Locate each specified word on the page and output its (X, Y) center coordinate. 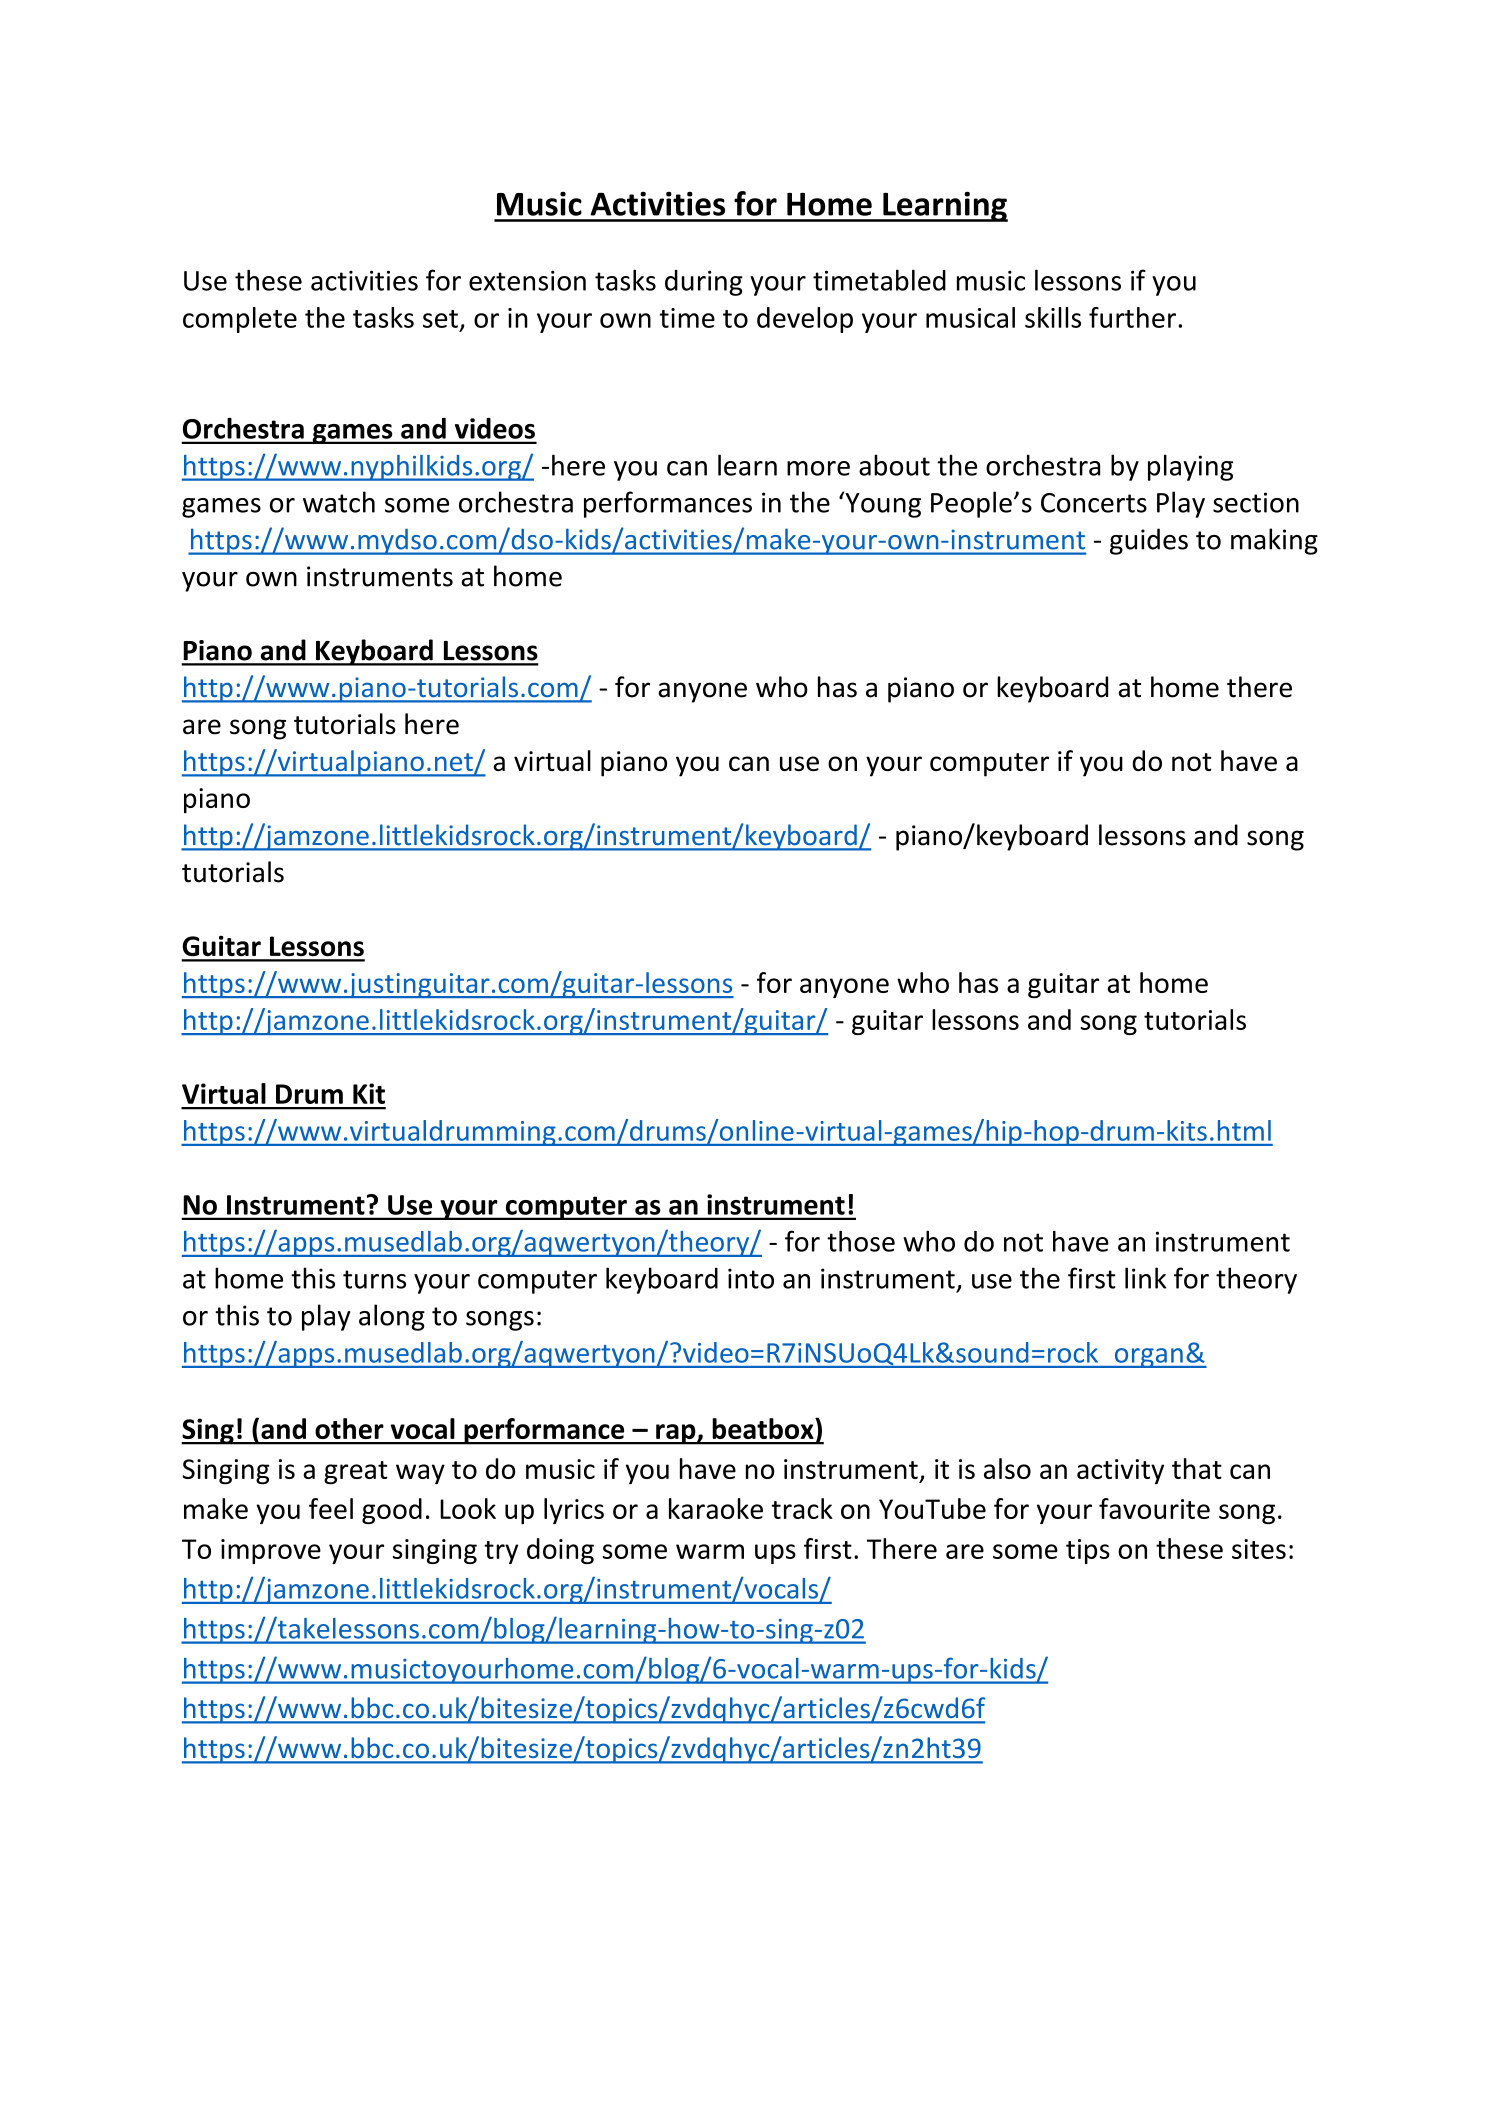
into (751, 1278)
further (1132, 317)
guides (1149, 541)
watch (339, 502)
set (440, 319)
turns (374, 1279)
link (1145, 1278)
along (392, 1317)
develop (805, 320)
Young (882, 504)
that (1197, 1468)
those (861, 1241)
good (392, 1511)
